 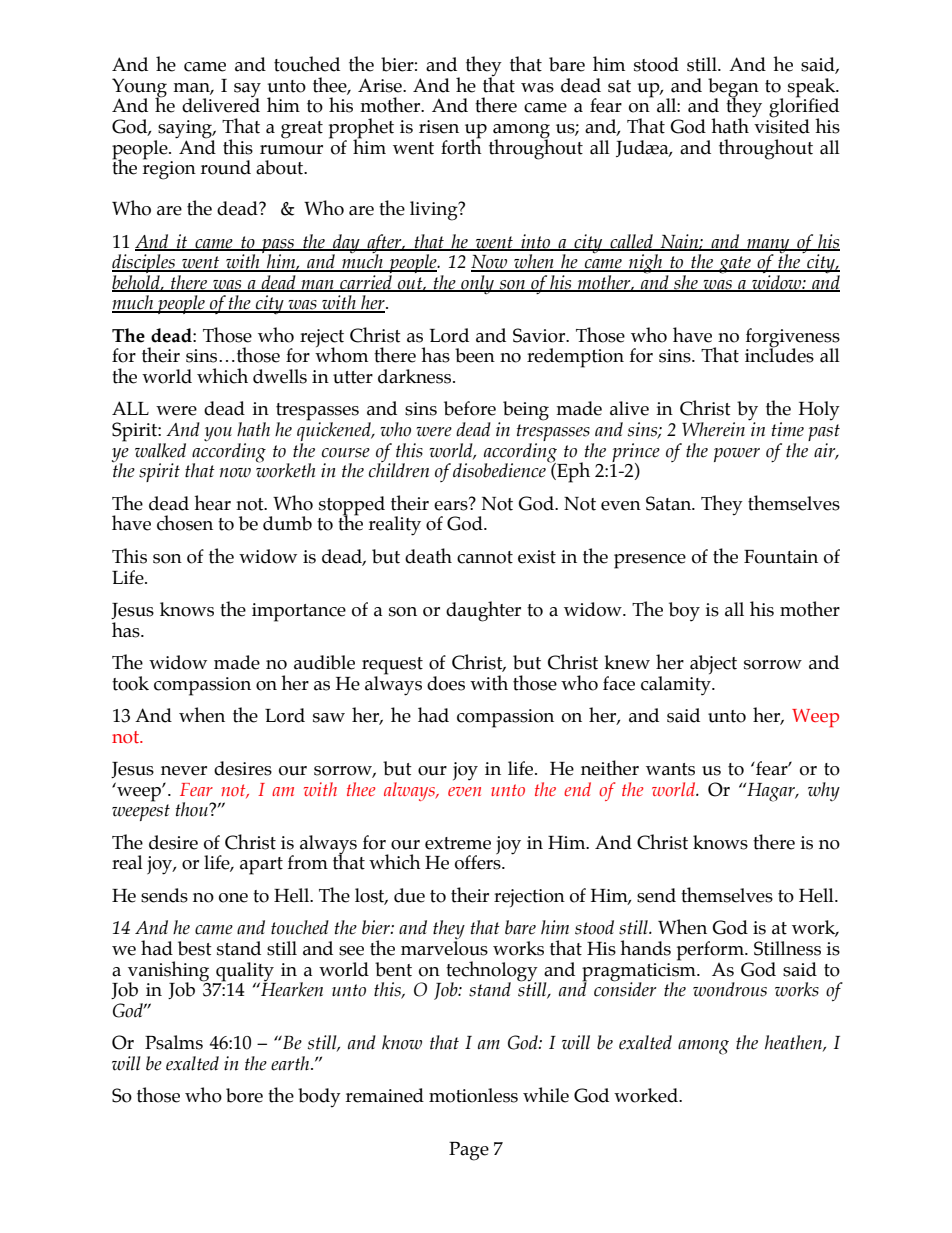 I want to click on bore, so click(x=244, y=1095).
